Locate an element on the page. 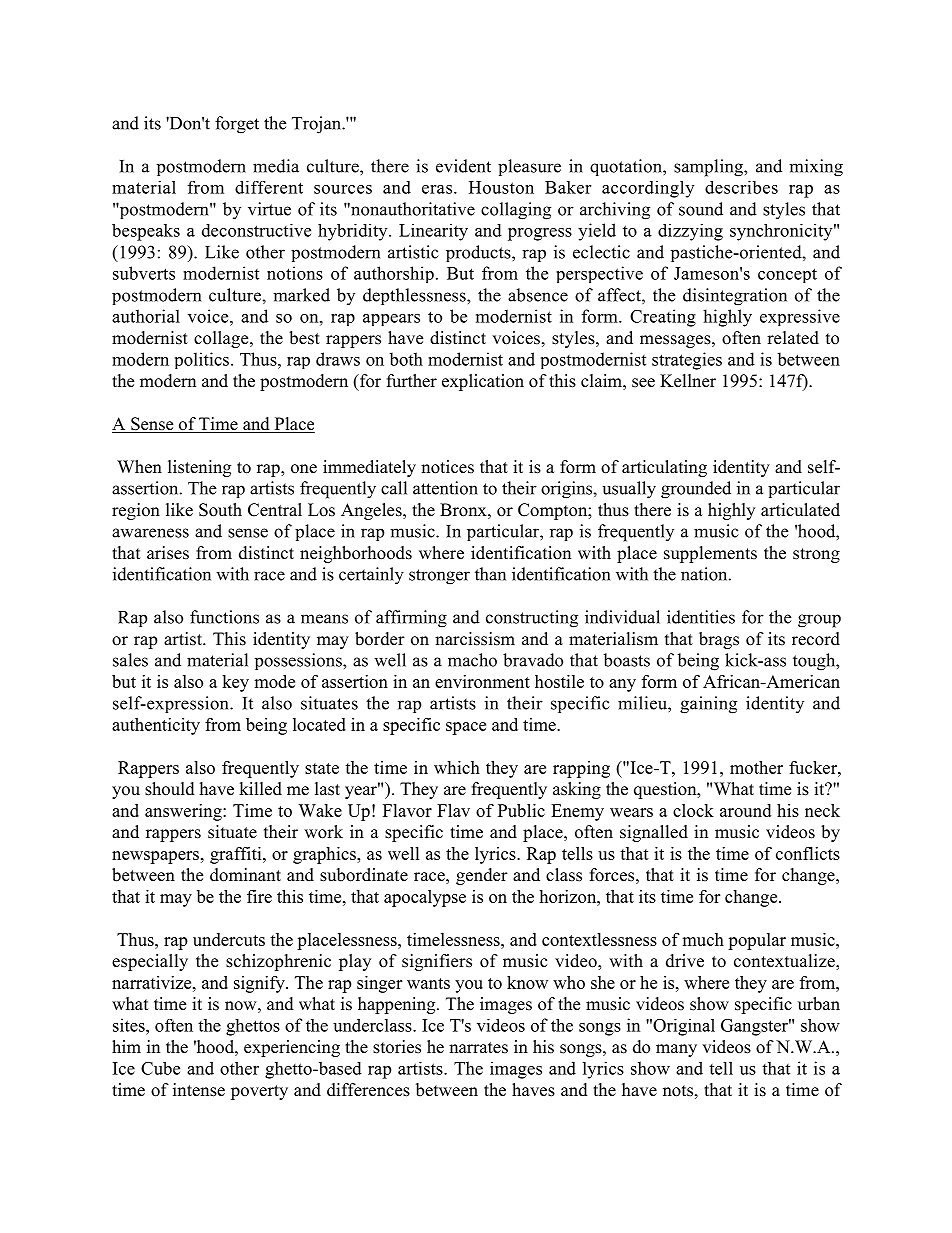 This page has height=1233, width=952. intense is located at coordinates (199, 1090).
